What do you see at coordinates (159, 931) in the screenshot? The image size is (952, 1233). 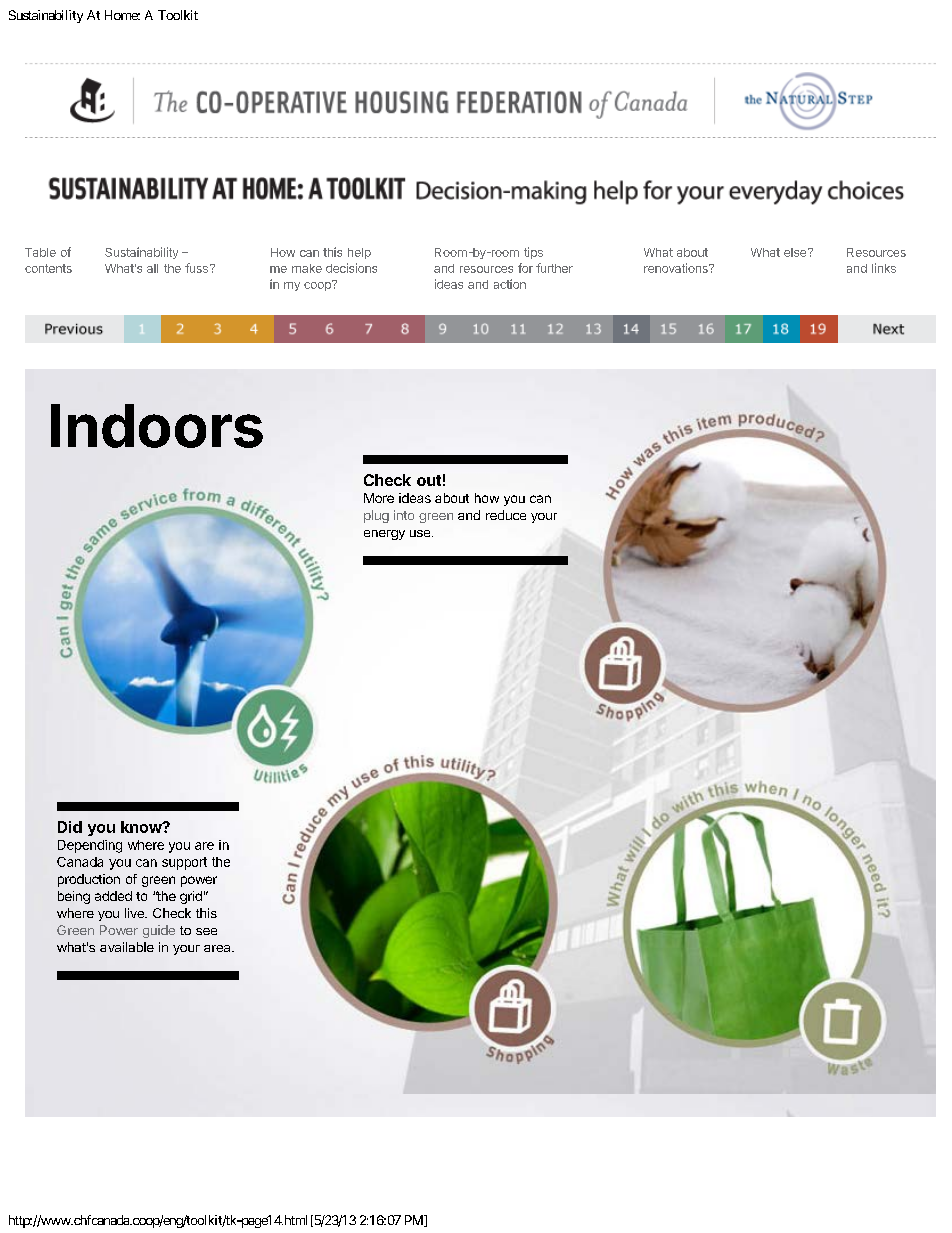 I see `guide` at bounding box center [159, 931].
